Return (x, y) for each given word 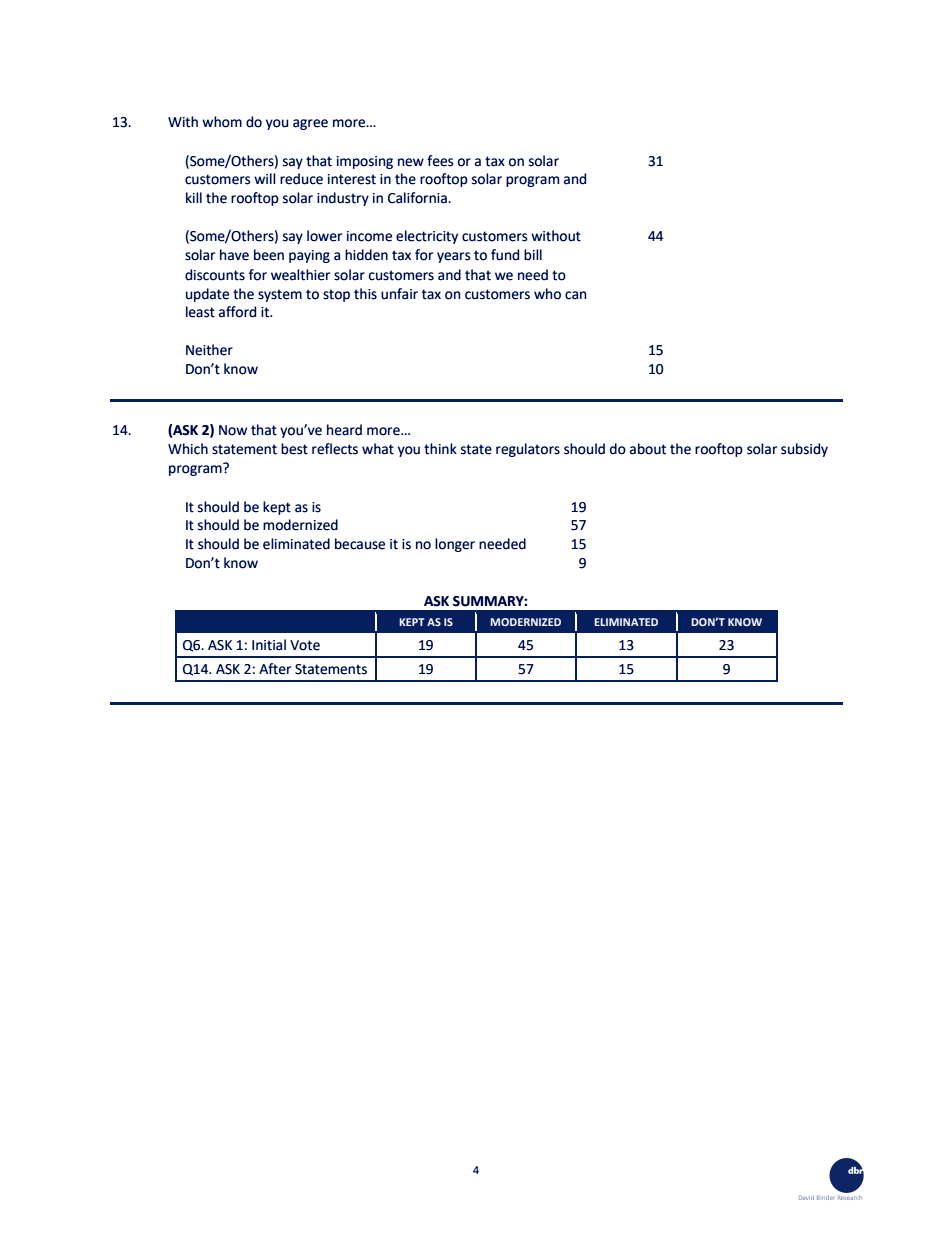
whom (222, 122)
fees (440, 161)
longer (455, 545)
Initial (269, 645)
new (411, 162)
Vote (305, 645)
